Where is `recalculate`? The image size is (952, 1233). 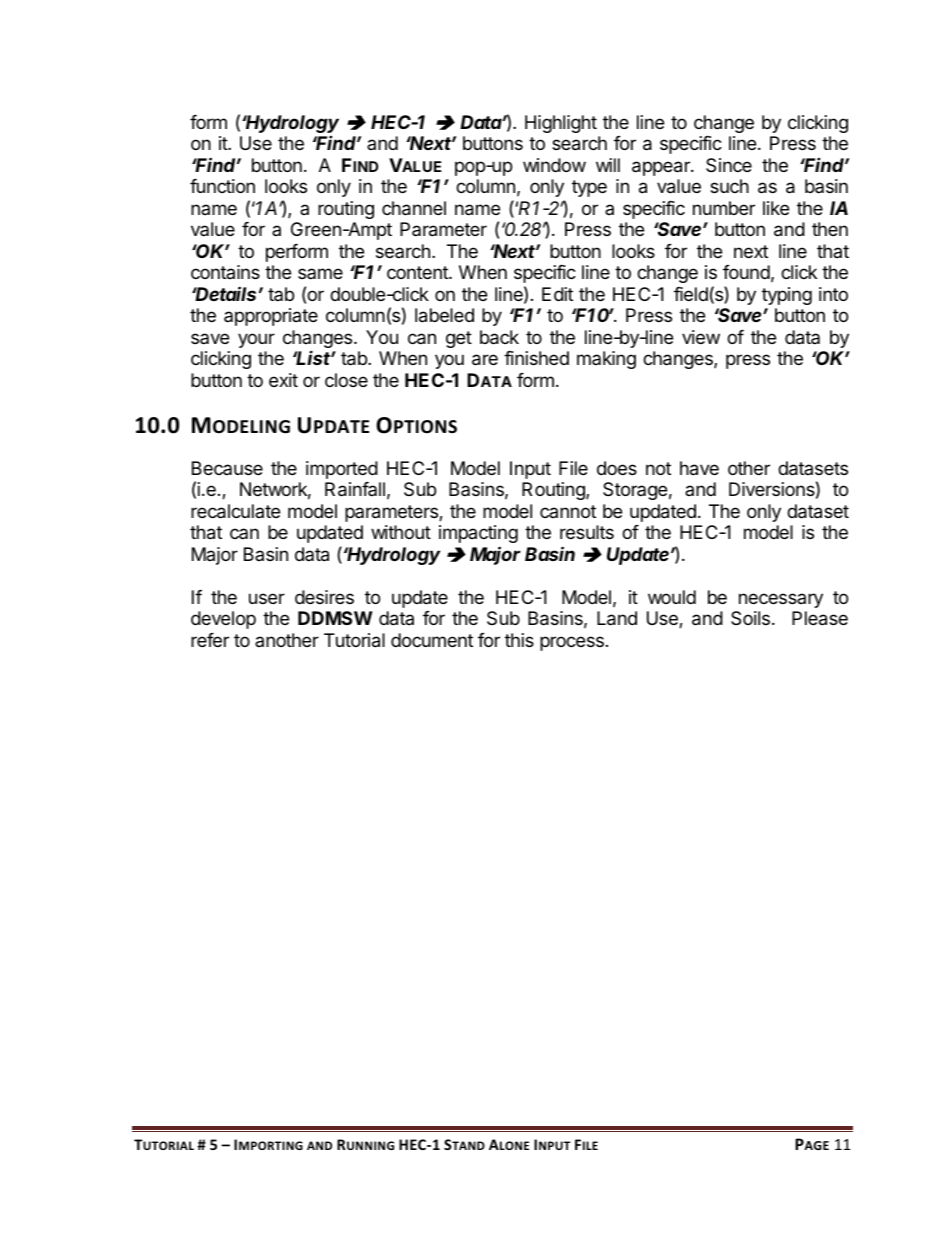
recalculate is located at coordinates (235, 511).
